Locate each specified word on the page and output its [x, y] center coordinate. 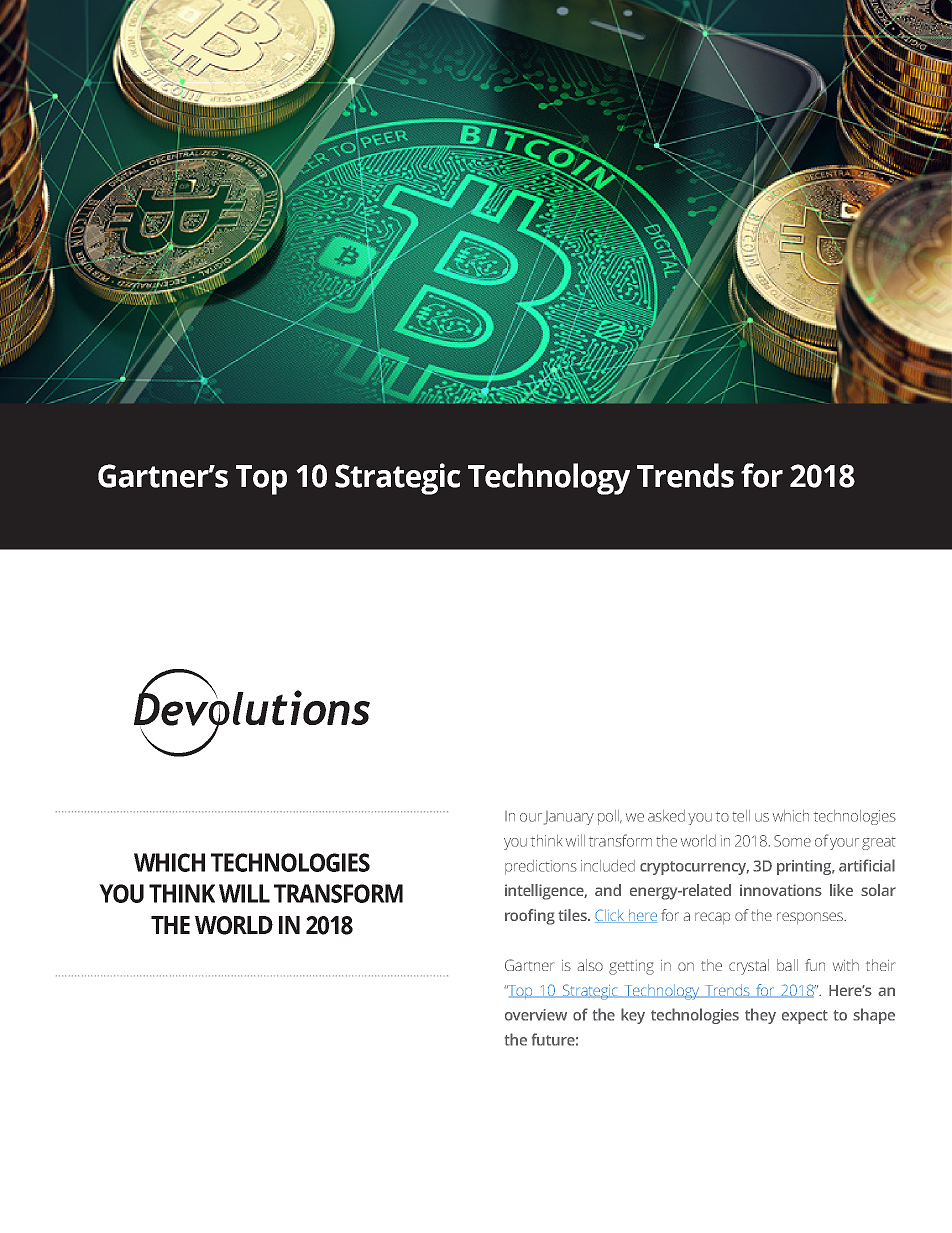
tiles [573, 915]
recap [712, 918]
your [844, 844]
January [569, 818]
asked [666, 816]
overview [536, 1015]
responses [811, 918]
